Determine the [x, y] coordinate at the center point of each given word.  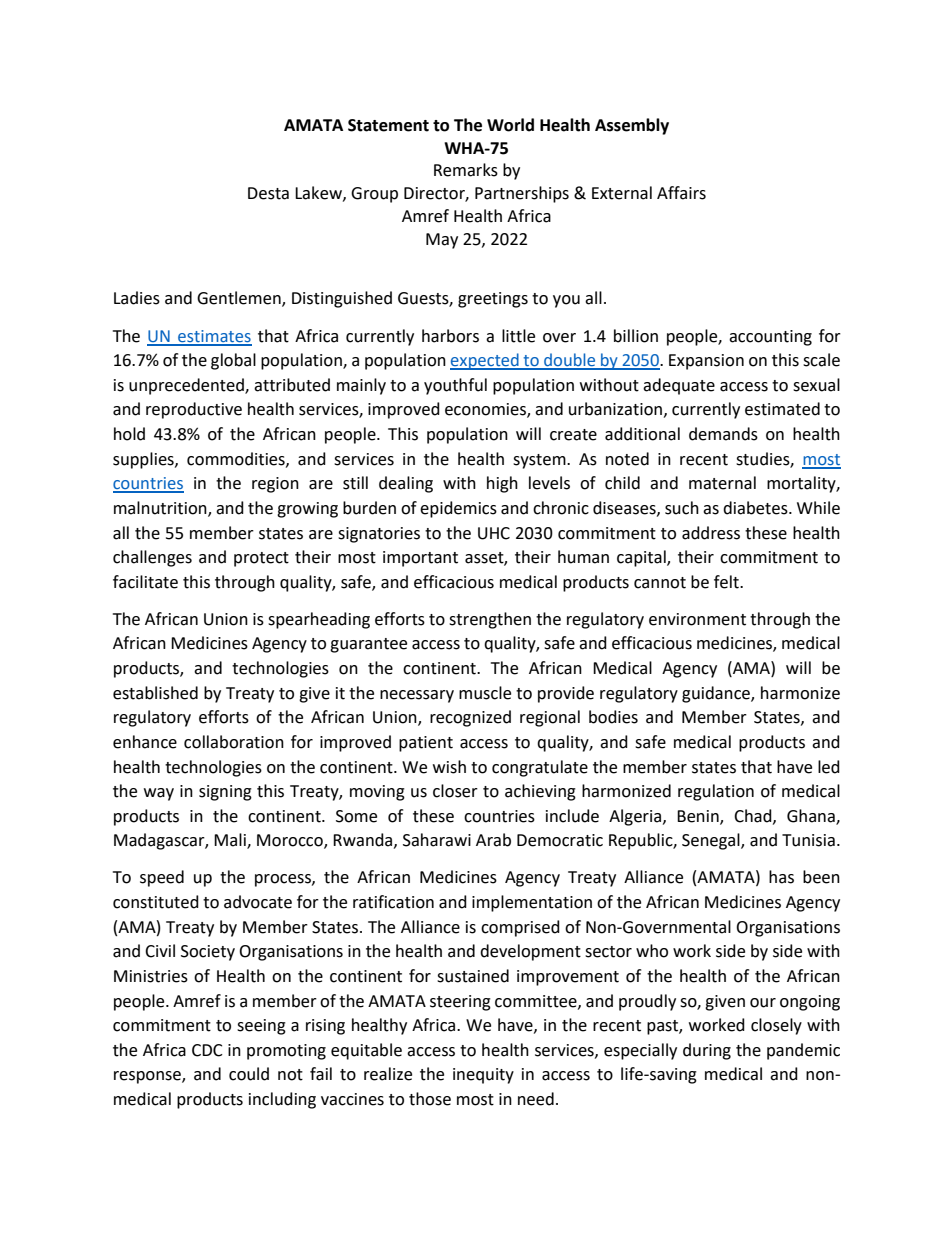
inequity [483, 1076]
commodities [237, 459]
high [502, 484]
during [707, 1051]
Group [374, 195]
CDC [207, 1050]
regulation [716, 792]
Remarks [466, 170]
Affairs [681, 193]
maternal [722, 483]
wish [449, 767]
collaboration [234, 742]
